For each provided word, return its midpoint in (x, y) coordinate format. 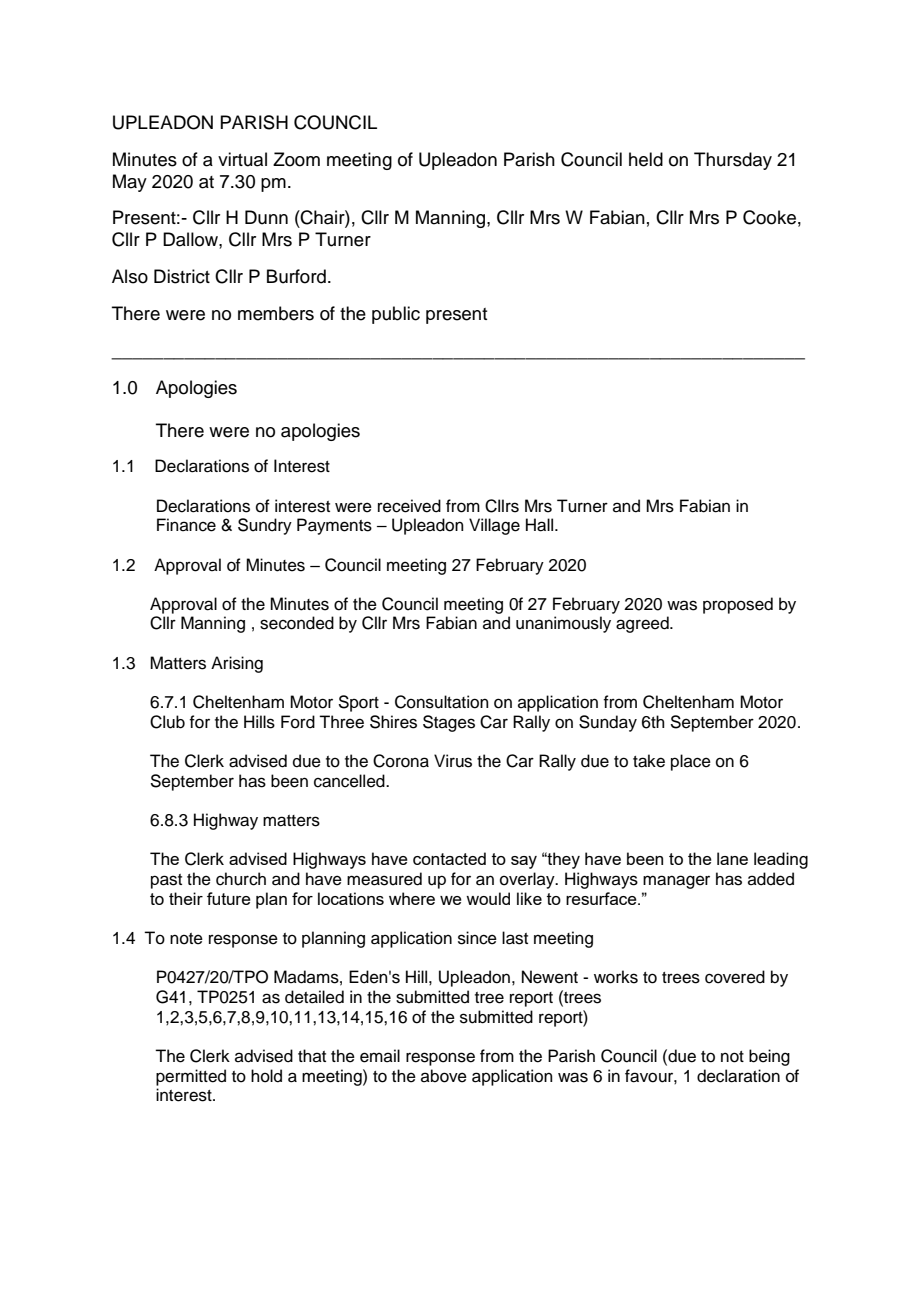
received (409, 506)
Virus (453, 761)
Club (167, 722)
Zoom (296, 159)
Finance (186, 525)
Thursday (733, 161)
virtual (242, 159)
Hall (541, 525)
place (691, 762)
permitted (191, 1077)
